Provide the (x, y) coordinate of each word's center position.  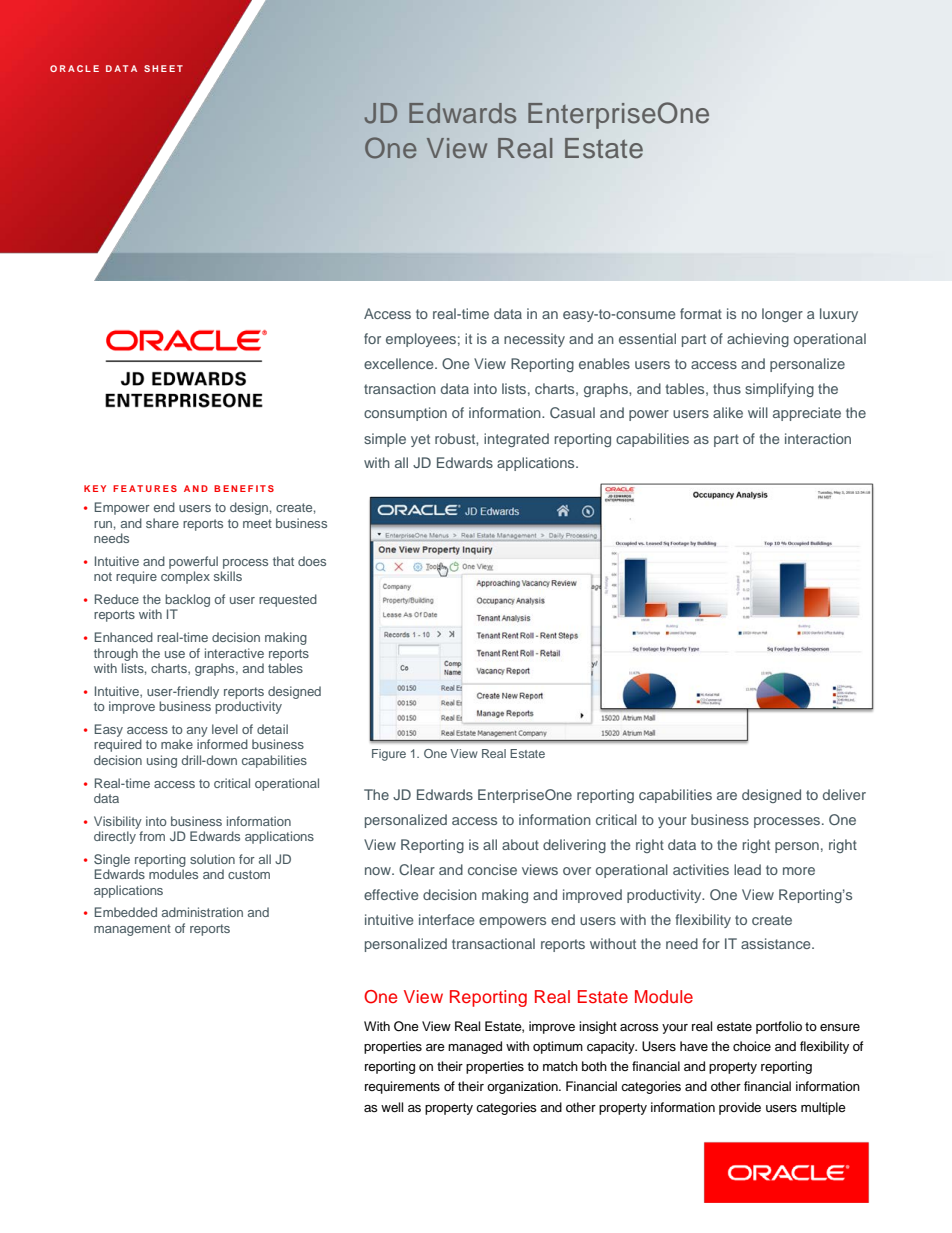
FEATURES (145, 488)
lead (747, 869)
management (132, 930)
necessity (534, 340)
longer (782, 315)
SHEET (163, 68)
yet (420, 440)
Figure (389, 755)
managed (475, 1047)
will (758, 412)
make (177, 744)
